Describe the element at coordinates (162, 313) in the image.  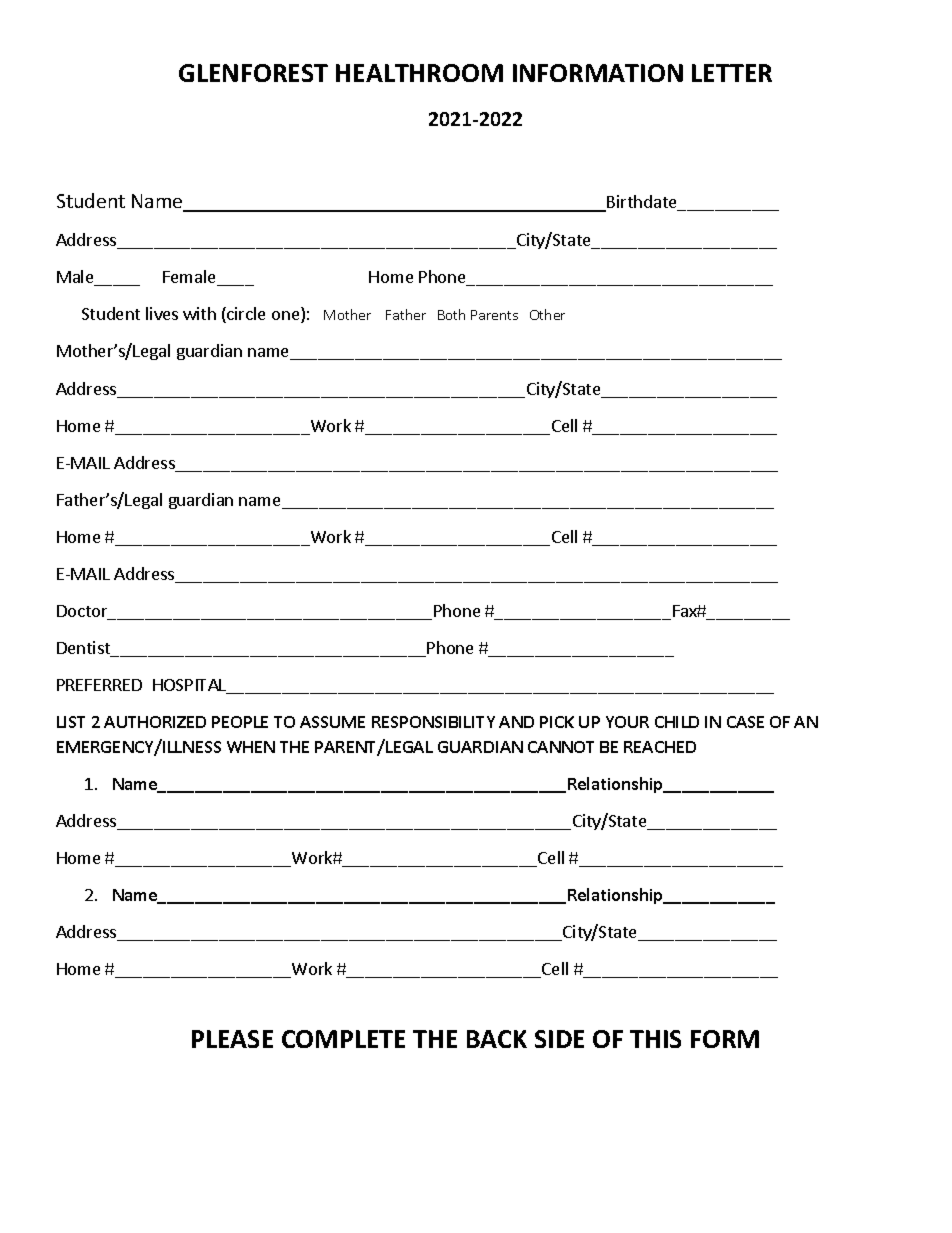
I see `lives` at that location.
